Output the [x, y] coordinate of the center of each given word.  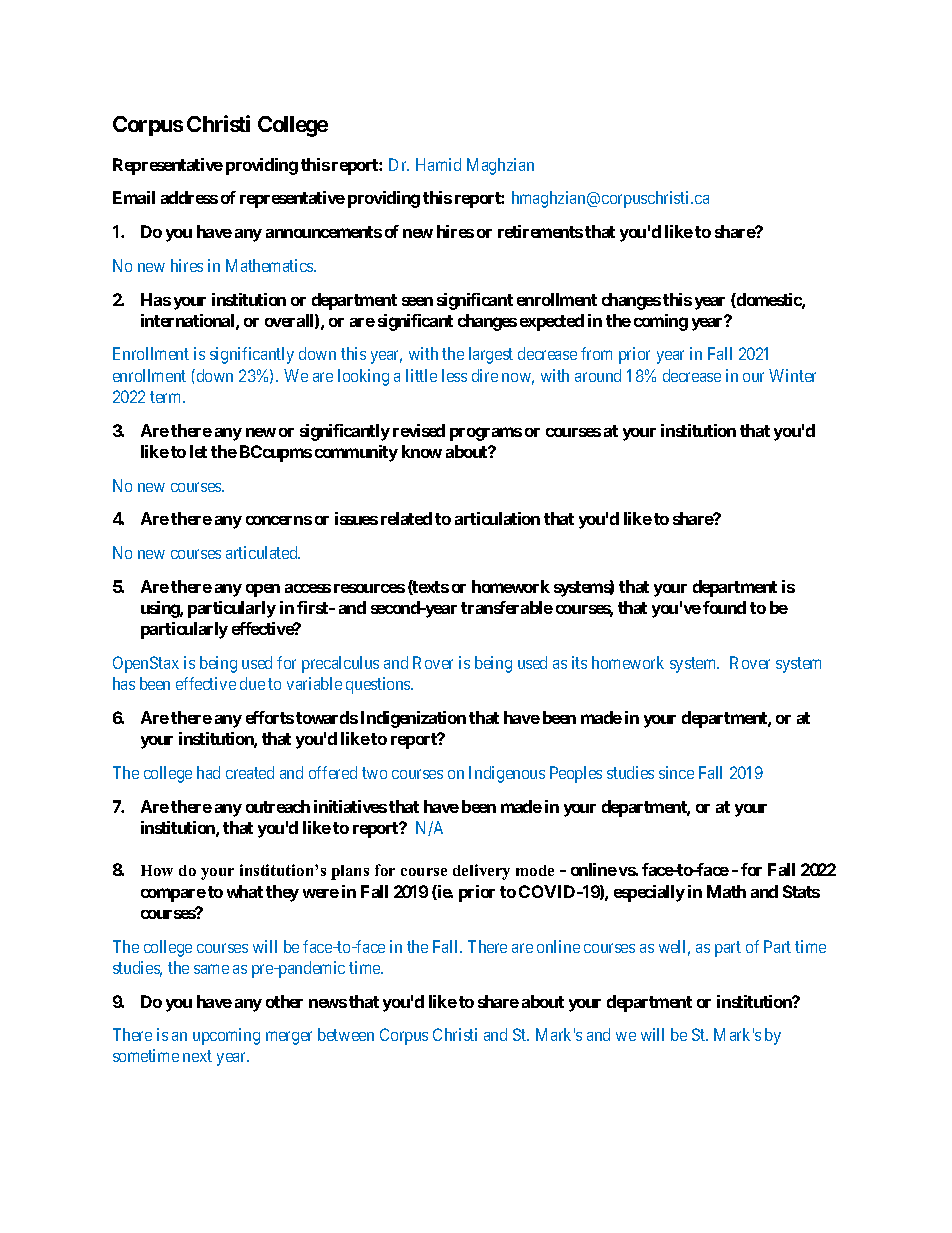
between [346, 1034]
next [197, 1056]
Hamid [438, 164]
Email [134, 197]
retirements [540, 231]
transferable [507, 607]
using [161, 609]
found [724, 607]
